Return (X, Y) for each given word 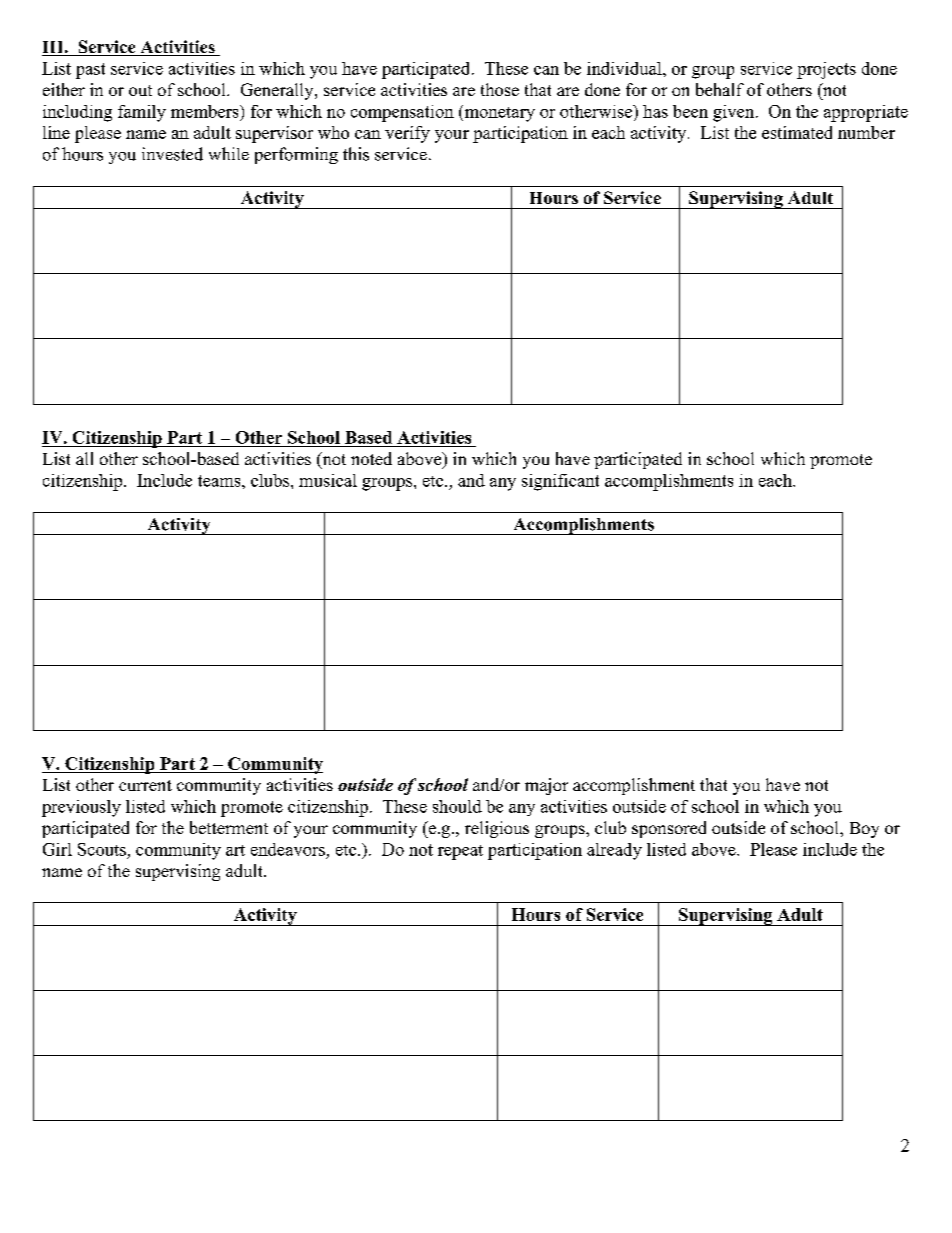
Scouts (102, 849)
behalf (720, 89)
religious (497, 829)
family (142, 113)
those (500, 89)
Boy (864, 830)
